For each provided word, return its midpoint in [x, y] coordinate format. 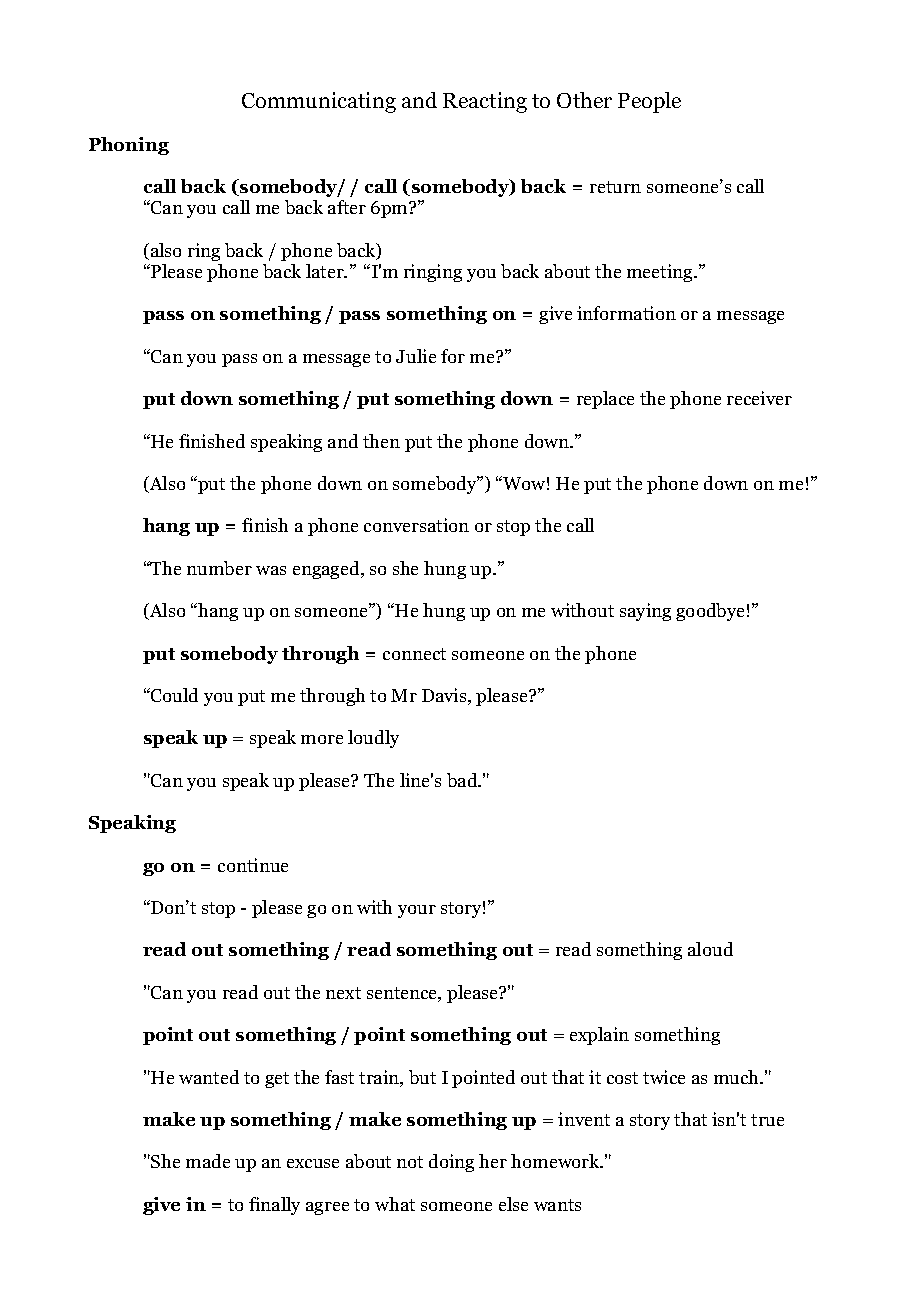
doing [451, 1163]
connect [414, 654]
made [208, 1161]
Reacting [485, 102]
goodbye [710, 612]
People [649, 102]
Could [173, 695]
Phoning [129, 146]
